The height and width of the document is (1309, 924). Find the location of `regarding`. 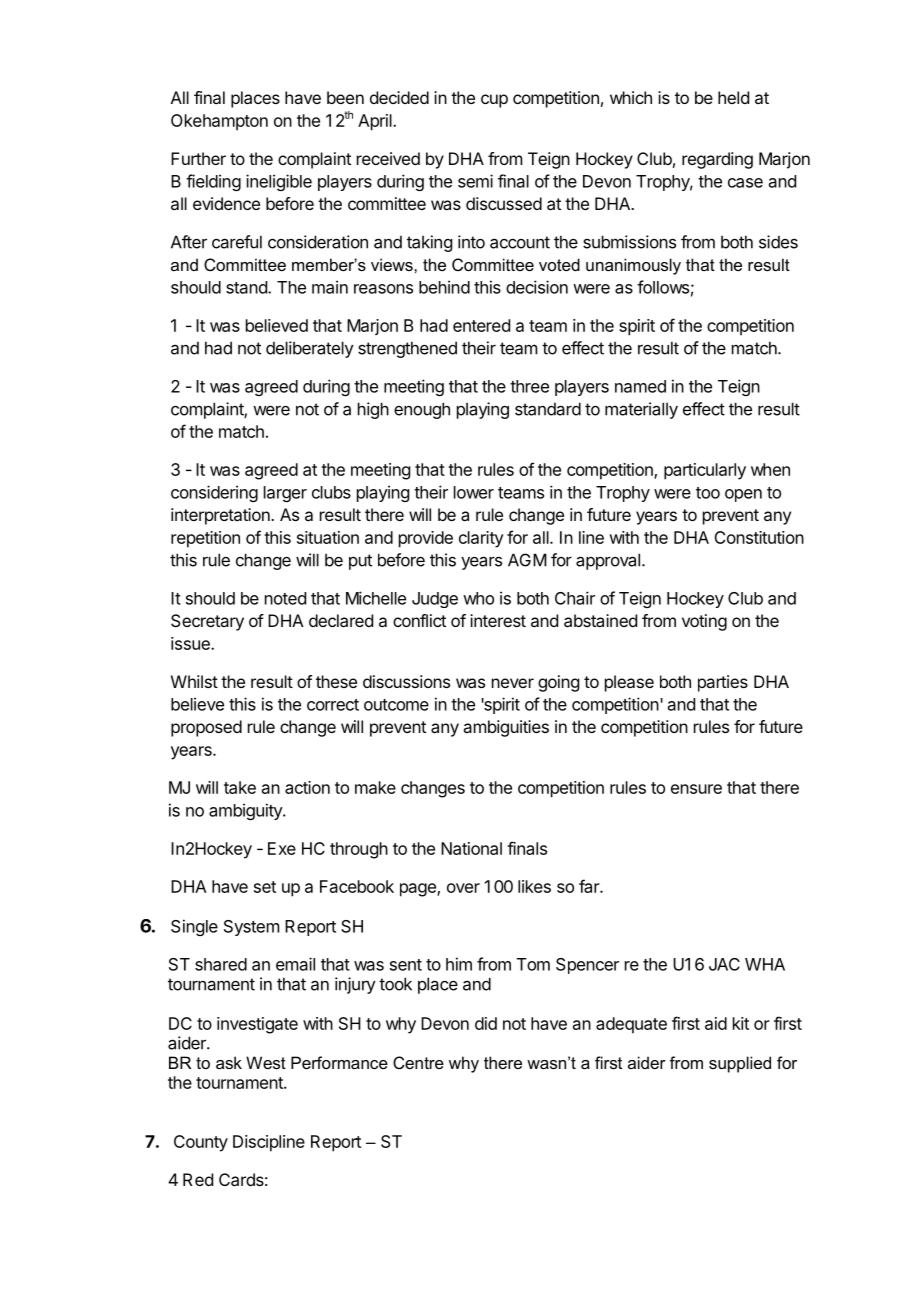

regarding is located at coordinates (717, 160).
